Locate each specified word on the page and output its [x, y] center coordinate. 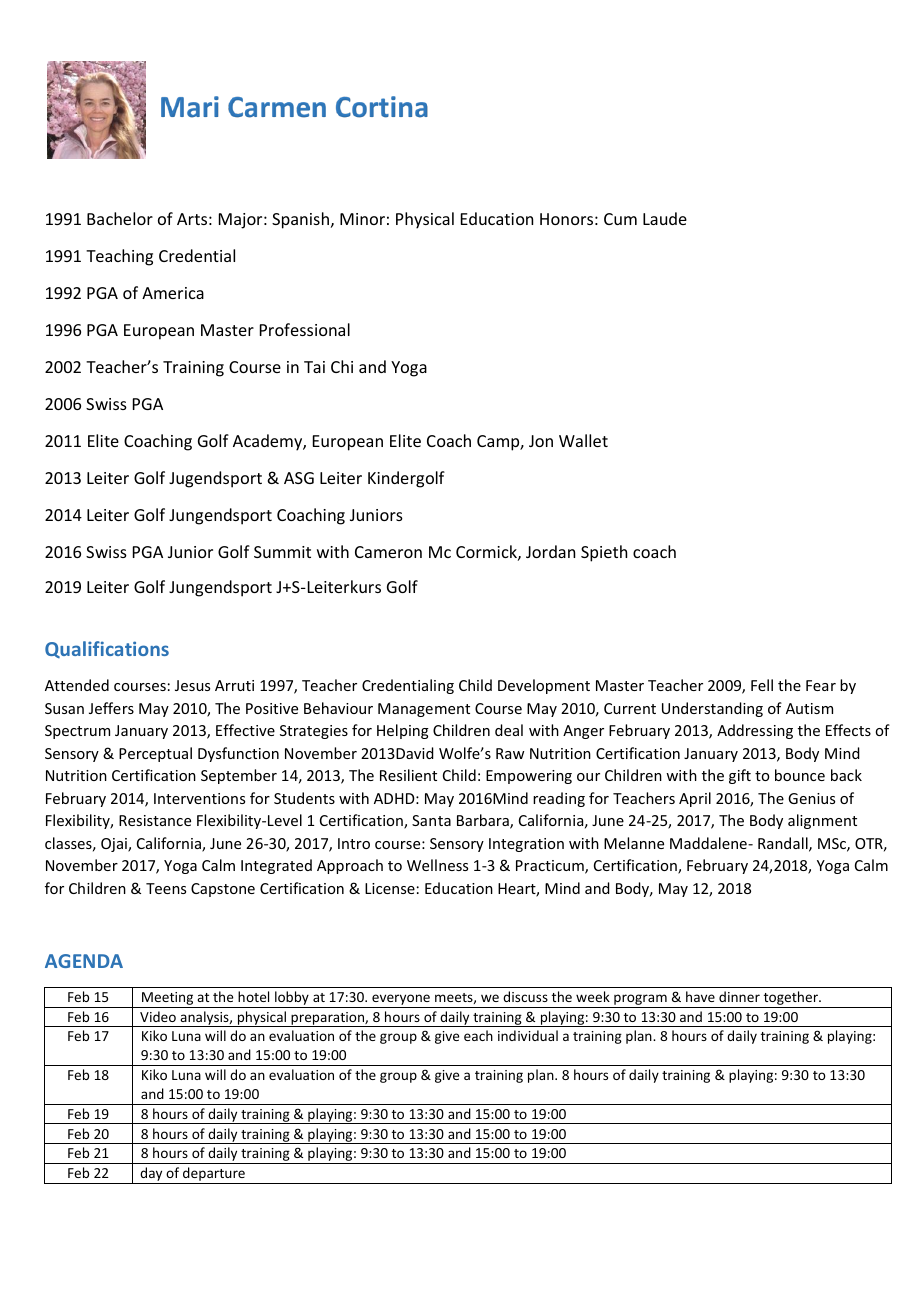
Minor [362, 219]
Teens [166, 888]
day [151, 1175]
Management [424, 710]
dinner [739, 996]
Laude [665, 218]
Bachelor [120, 218]
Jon [541, 441]
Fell [762, 685]
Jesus [192, 685]
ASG [299, 478]
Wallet [583, 440]
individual [528, 1035]
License [390, 888]
